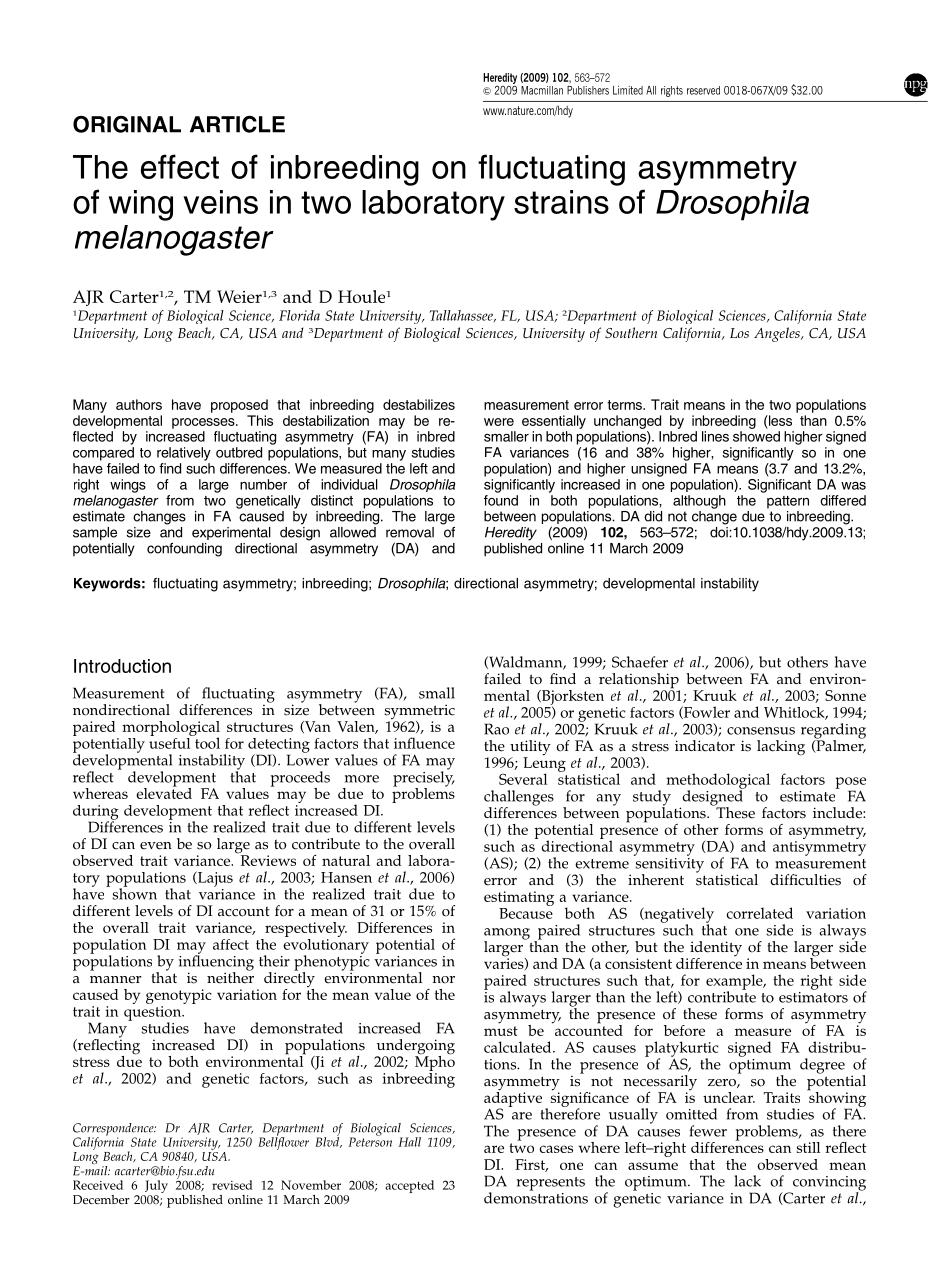 This screenshot has width=952, height=1271. I want to click on Macmillan, so click(542, 90).
